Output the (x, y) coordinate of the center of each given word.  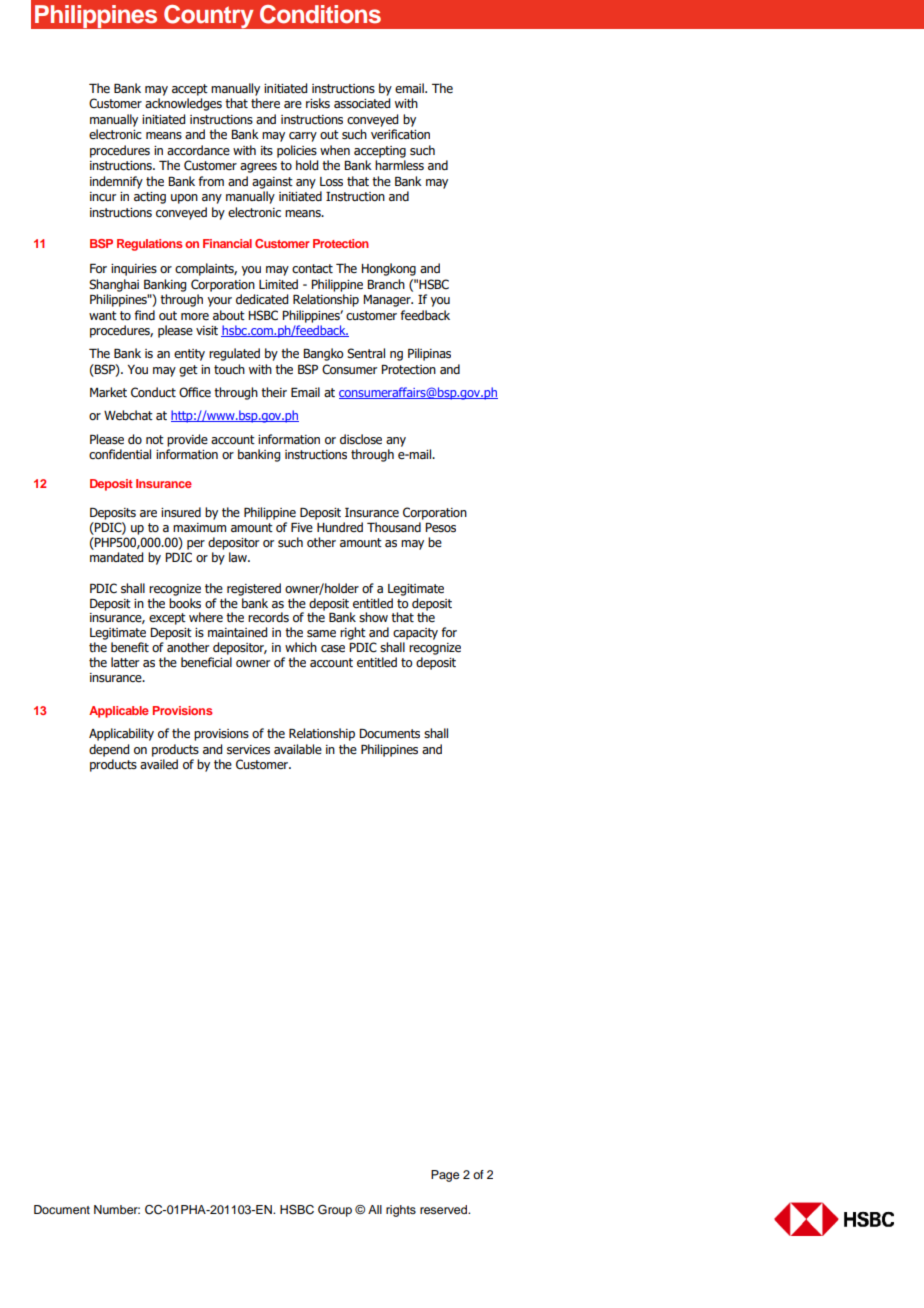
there (265, 103)
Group (335, 1211)
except (167, 619)
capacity (415, 634)
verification (400, 134)
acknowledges (183, 104)
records (268, 617)
